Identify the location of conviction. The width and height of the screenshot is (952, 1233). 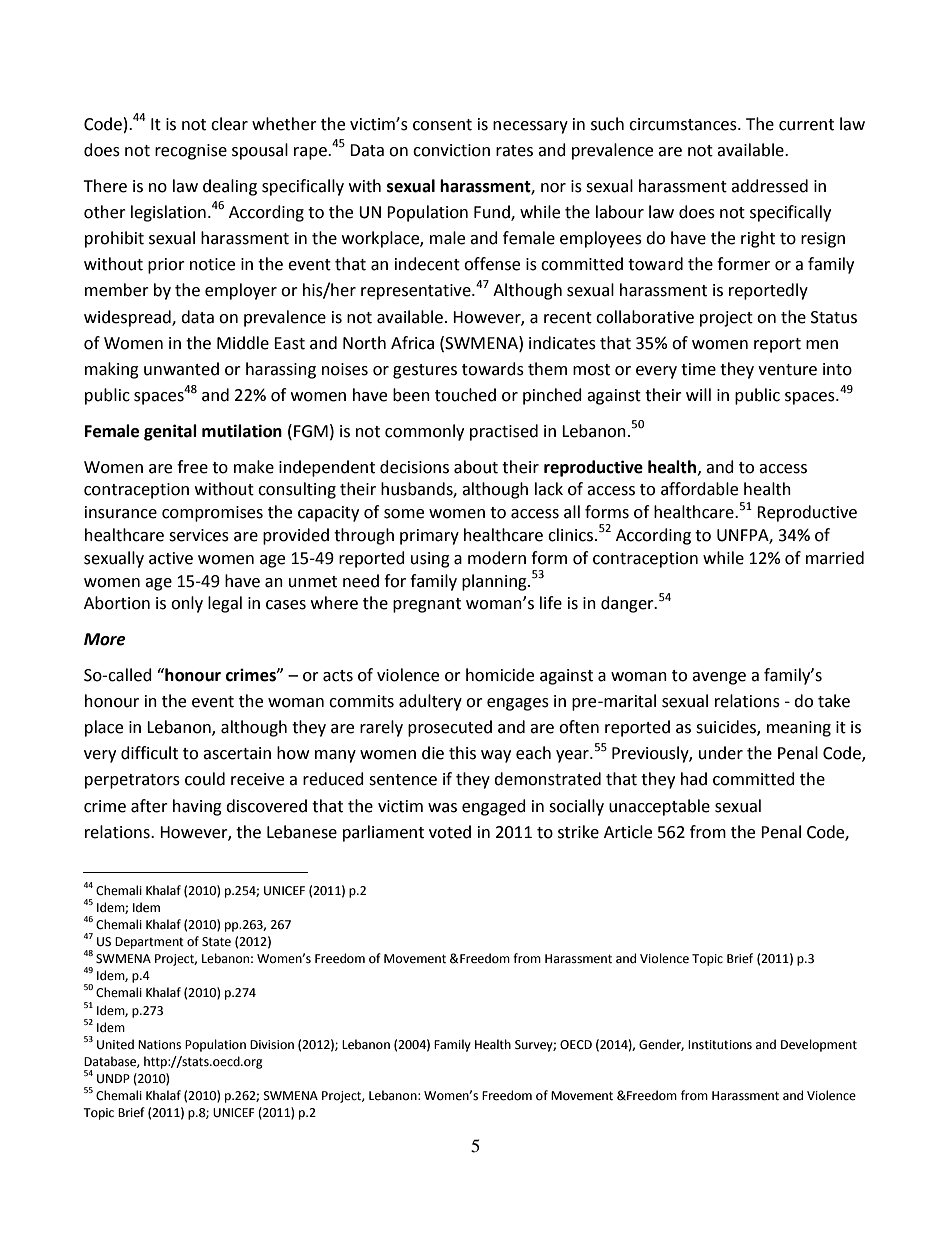
(451, 150).
